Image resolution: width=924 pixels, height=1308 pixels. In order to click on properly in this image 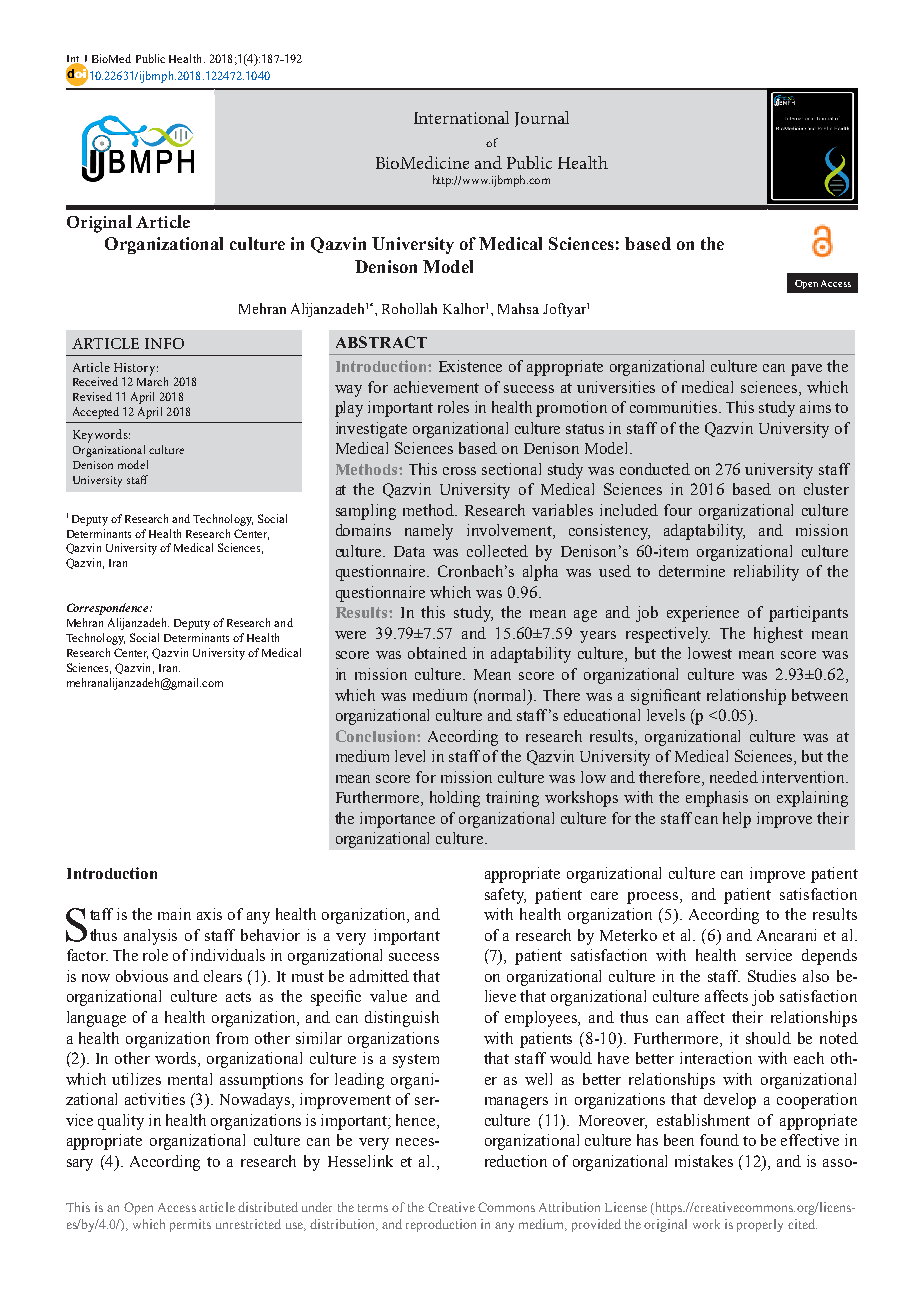, I will do `click(760, 1225)`.
